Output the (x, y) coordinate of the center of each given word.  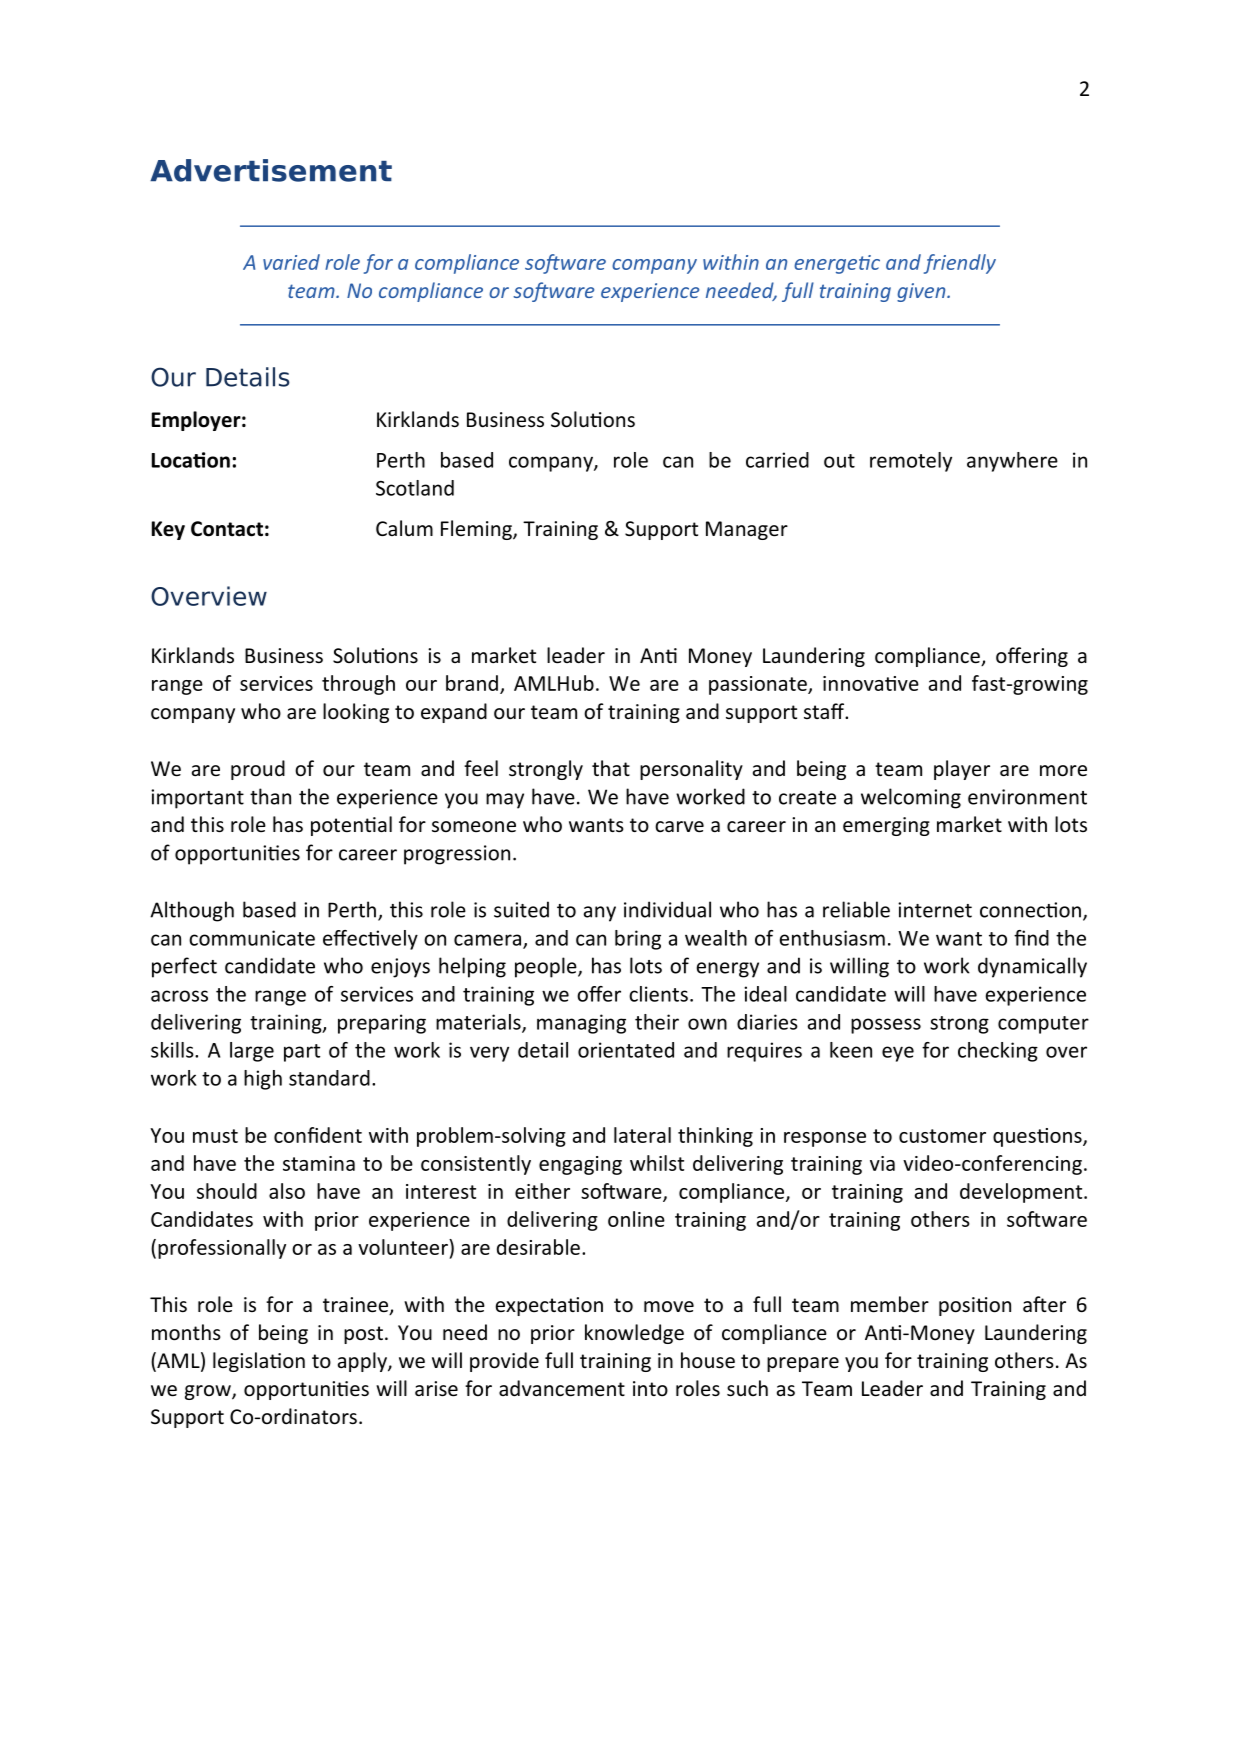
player (962, 770)
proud (258, 770)
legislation (259, 1362)
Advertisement (271, 170)
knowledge (634, 1334)
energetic (837, 264)
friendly (960, 264)
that (611, 768)
